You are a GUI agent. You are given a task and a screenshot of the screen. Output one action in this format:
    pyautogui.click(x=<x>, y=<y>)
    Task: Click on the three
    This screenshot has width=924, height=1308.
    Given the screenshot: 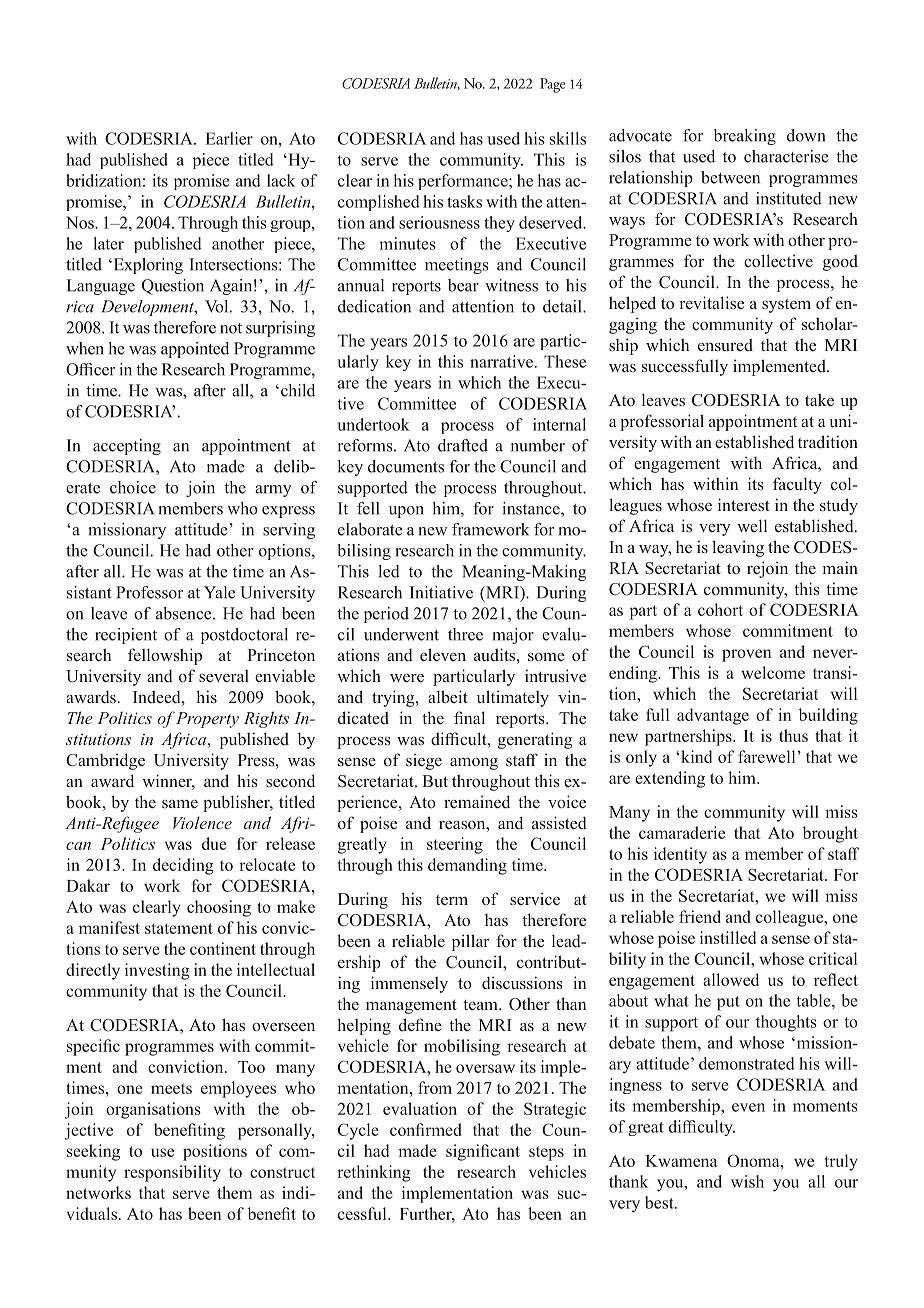 What is the action you would take?
    pyautogui.click(x=465, y=634)
